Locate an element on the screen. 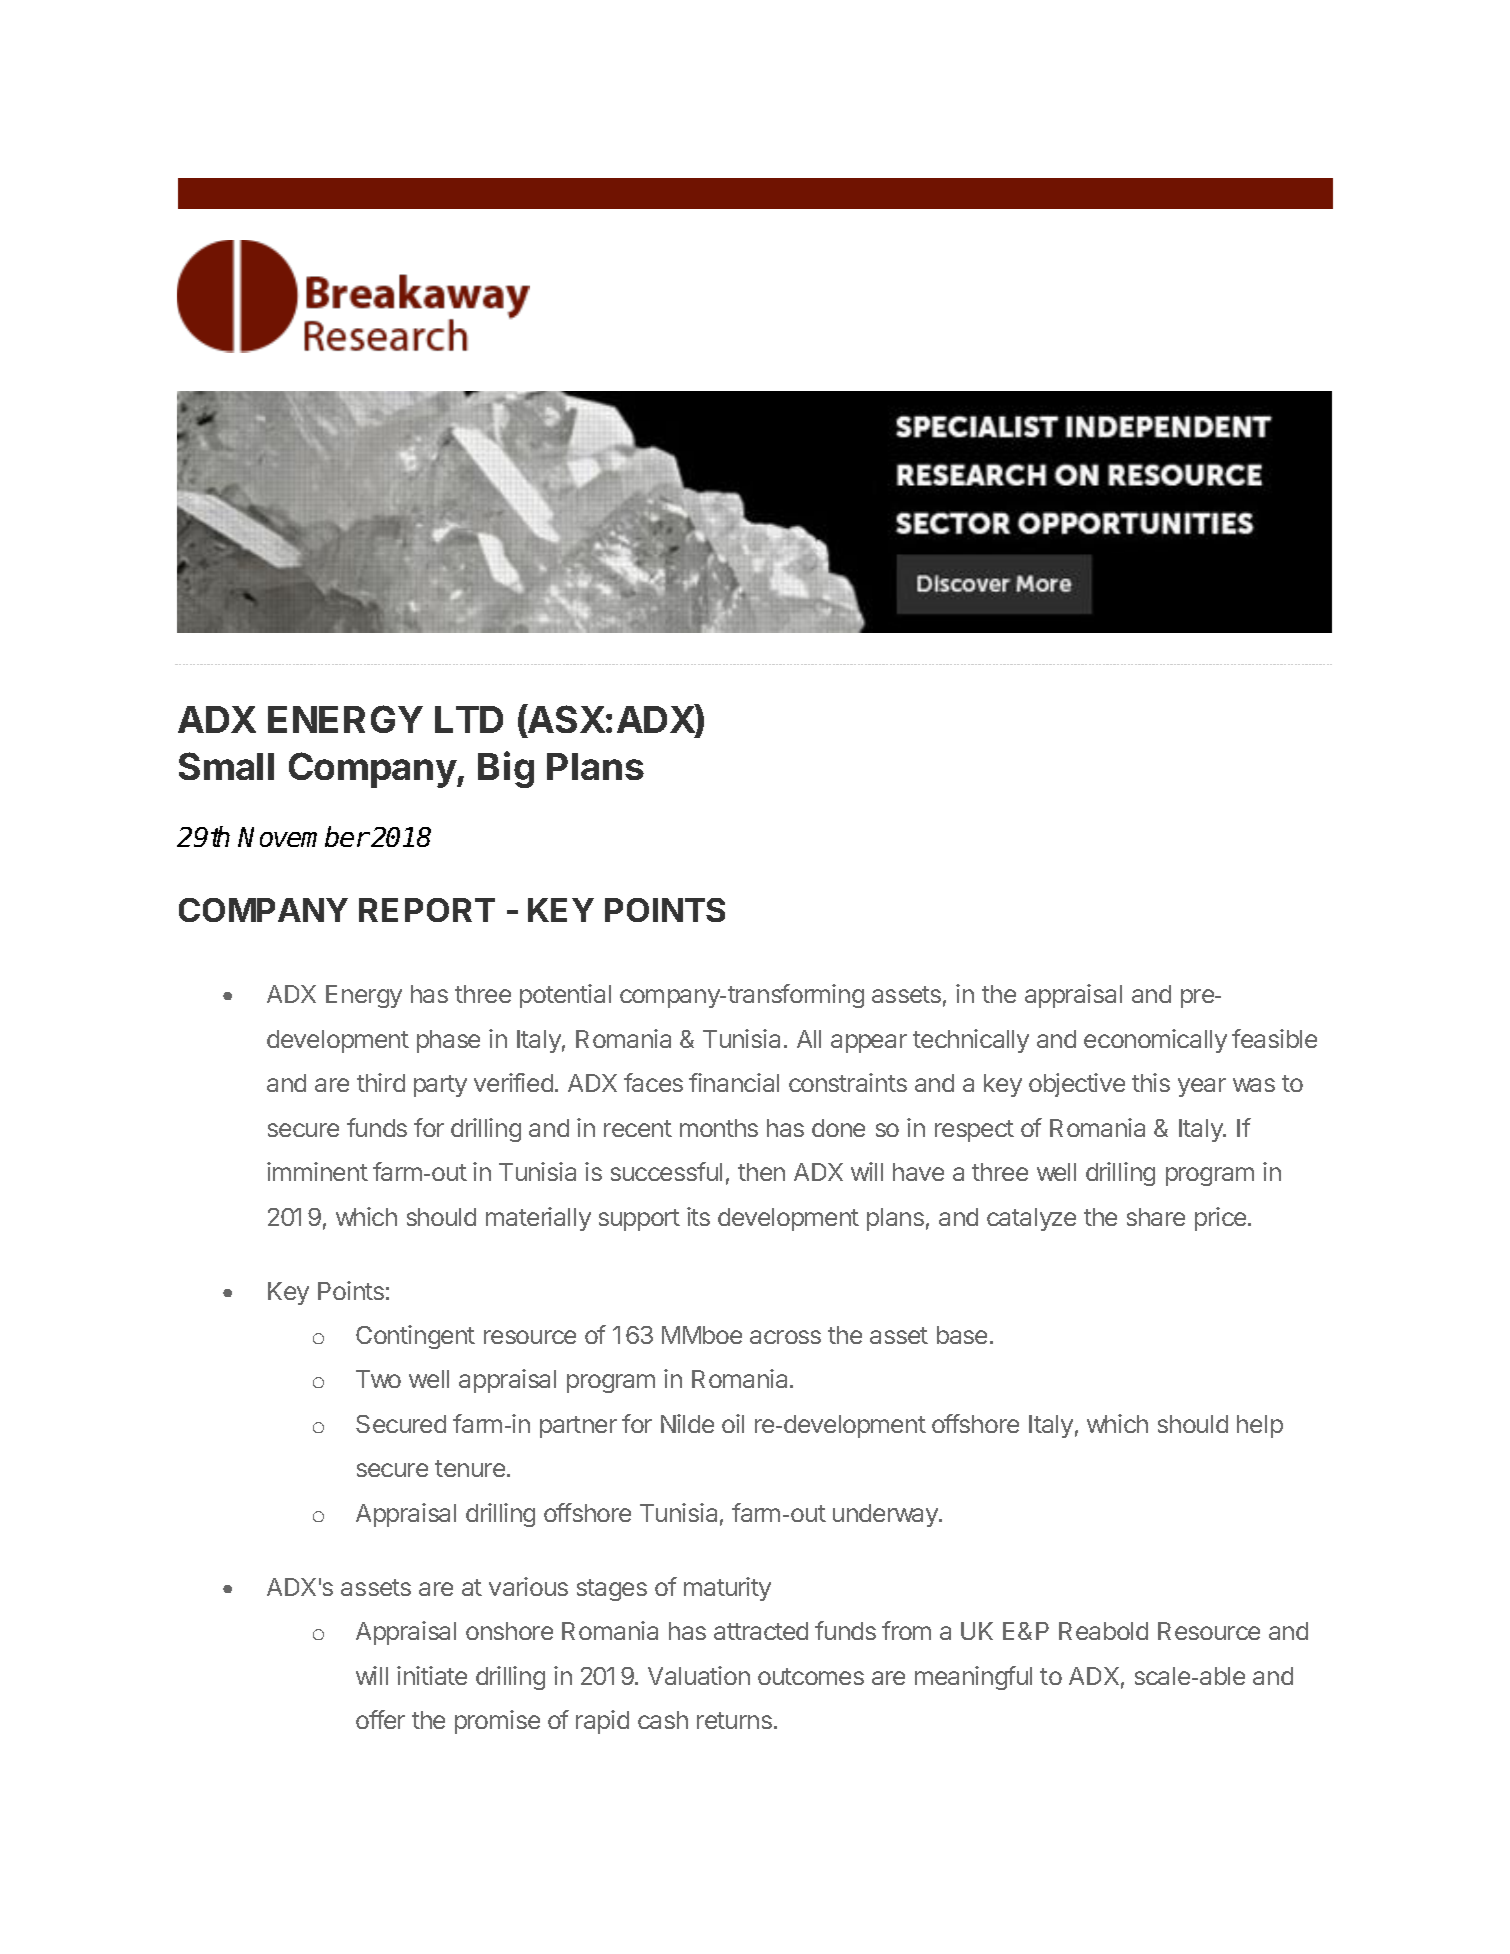  economically is located at coordinates (1155, 1041).
